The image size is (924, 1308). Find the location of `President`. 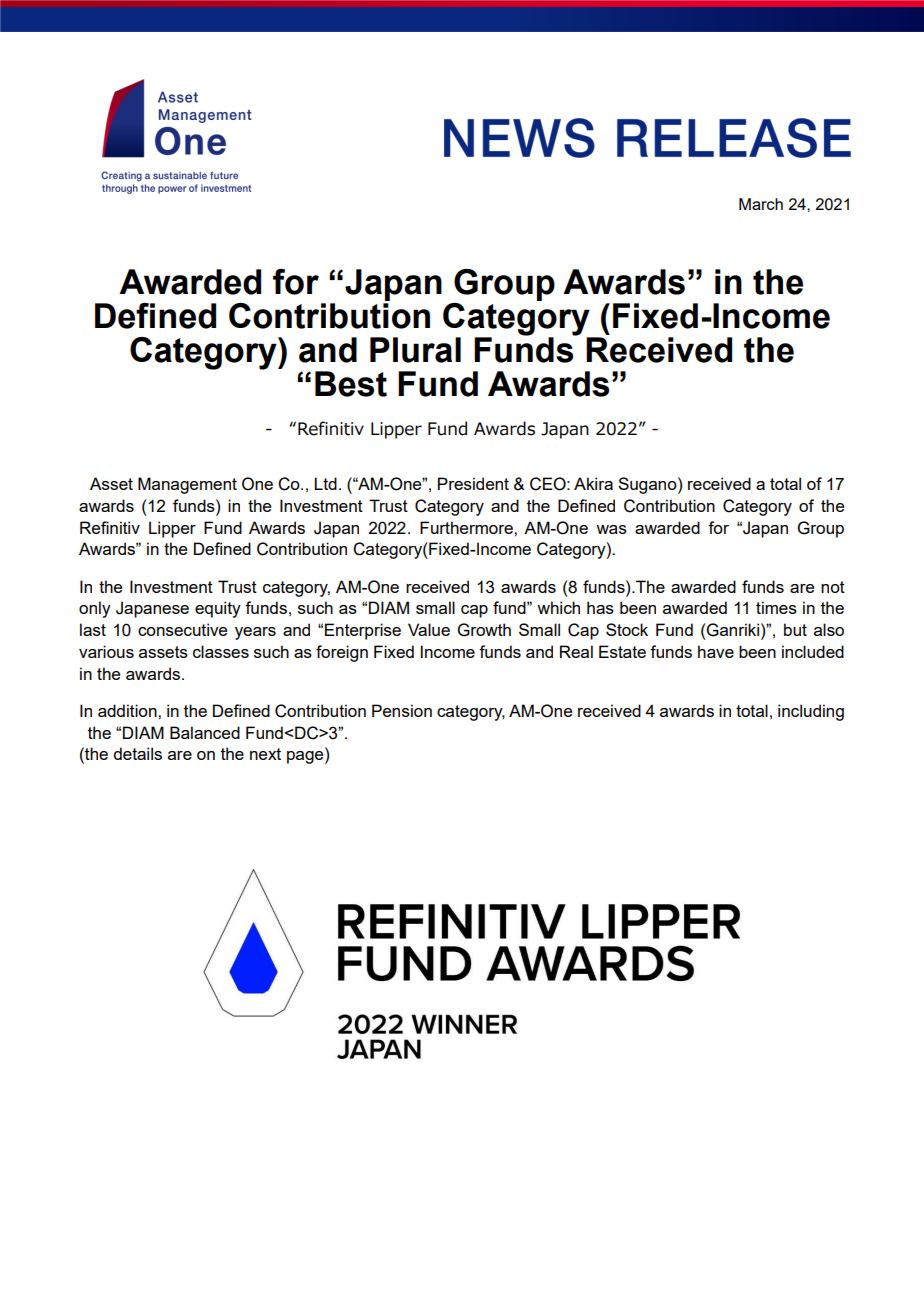

President is located at coordinates (473, 483).
